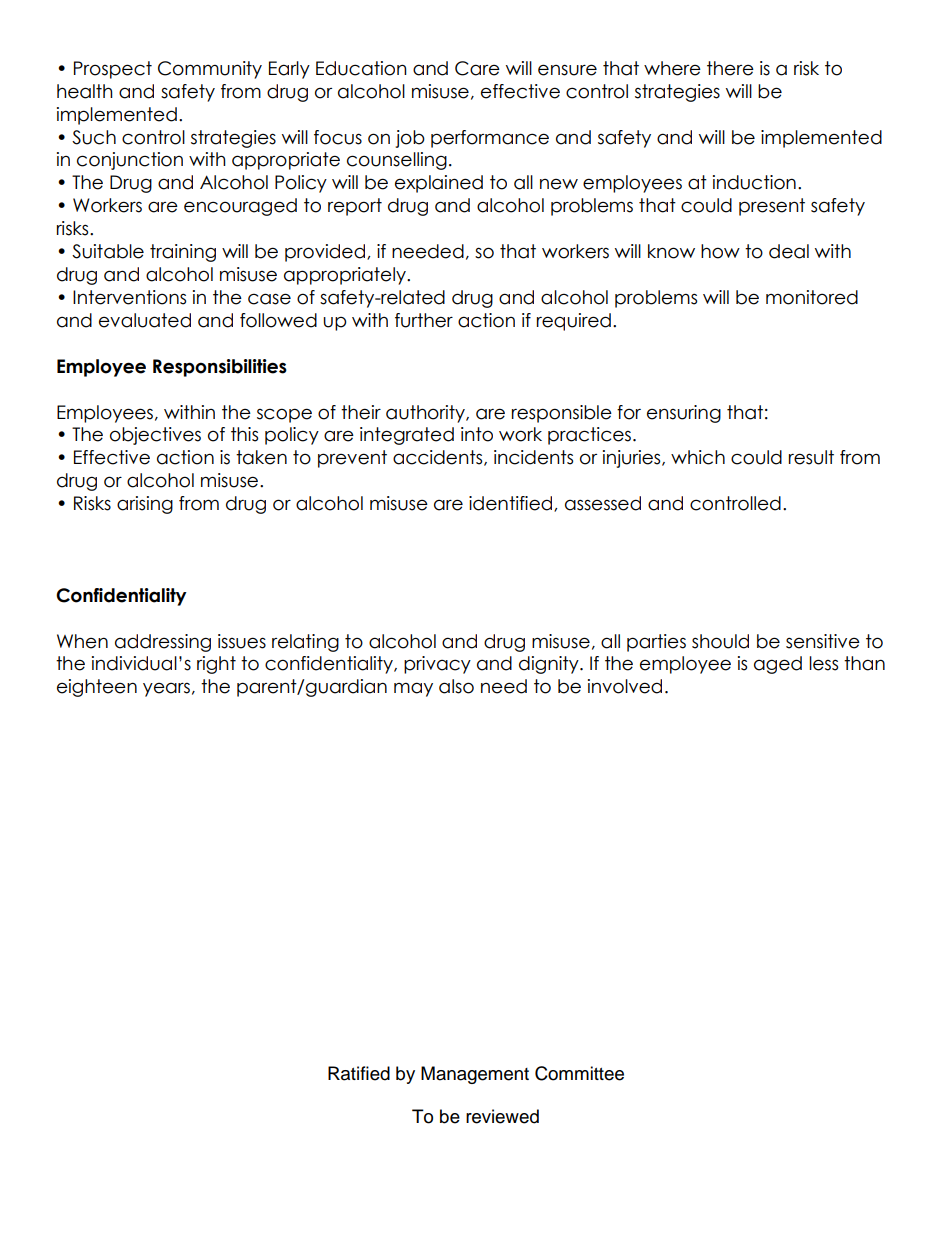 The height and width of the screenshot is (1233, 952). What do you see at coordinates (166, 690) in the screenshot?
I see `years` at bounding box center [166, 690].
